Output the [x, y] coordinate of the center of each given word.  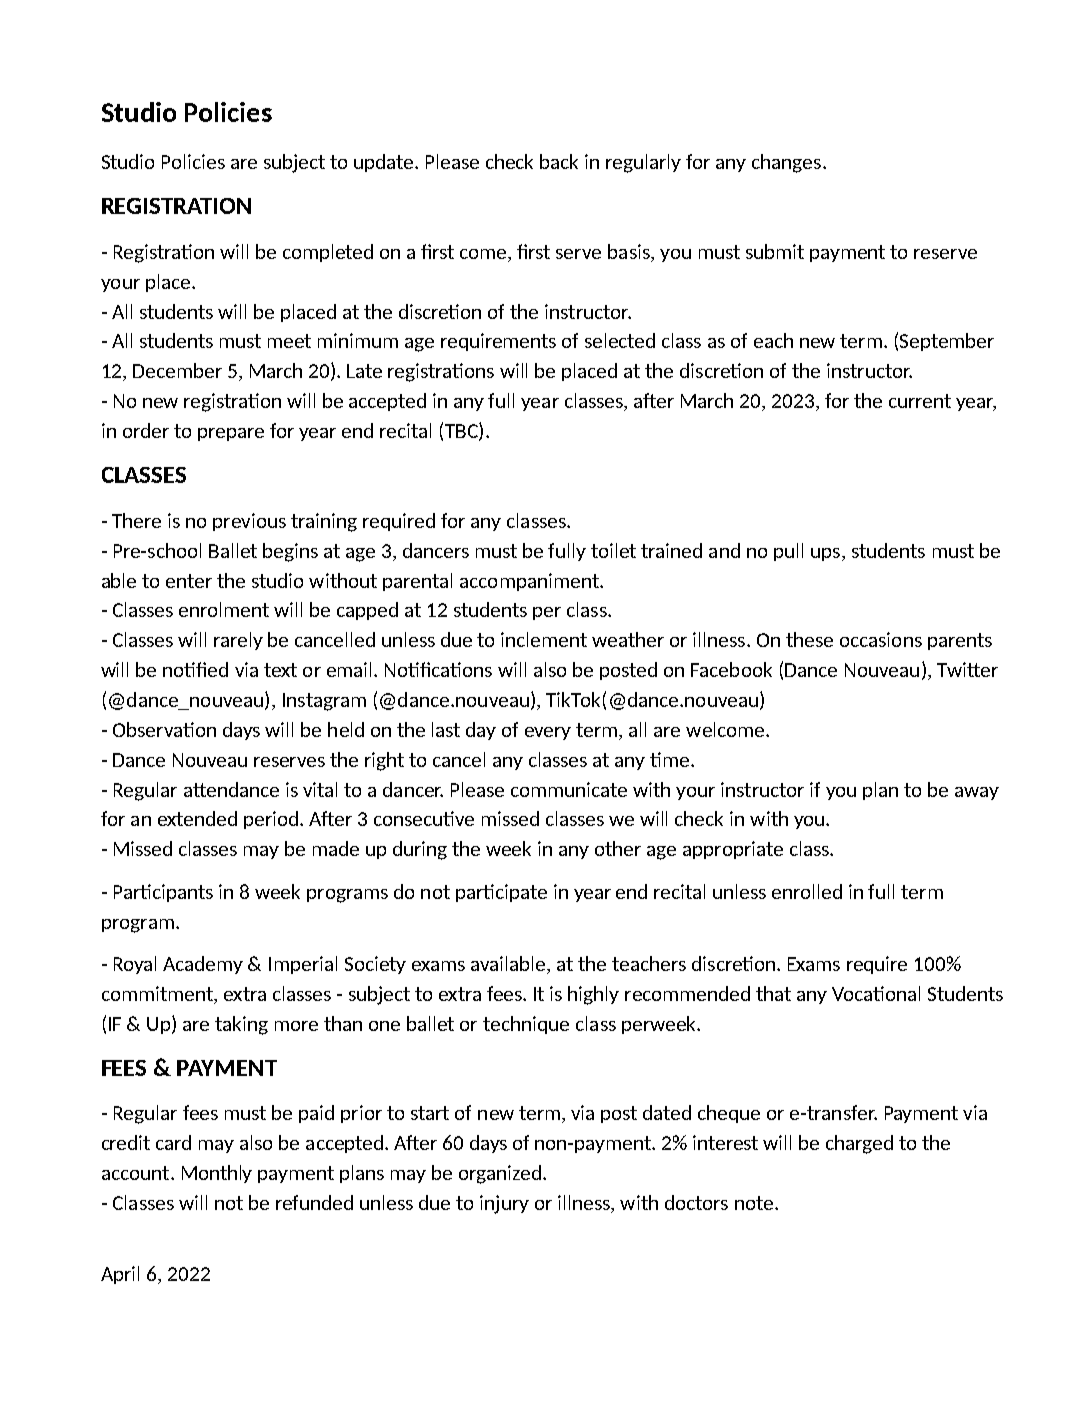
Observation [164, 729]
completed [328, 253]
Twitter [967, 669]
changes [788, 163]
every [548, 733]
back [559, 161]
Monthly [217, 1174]
